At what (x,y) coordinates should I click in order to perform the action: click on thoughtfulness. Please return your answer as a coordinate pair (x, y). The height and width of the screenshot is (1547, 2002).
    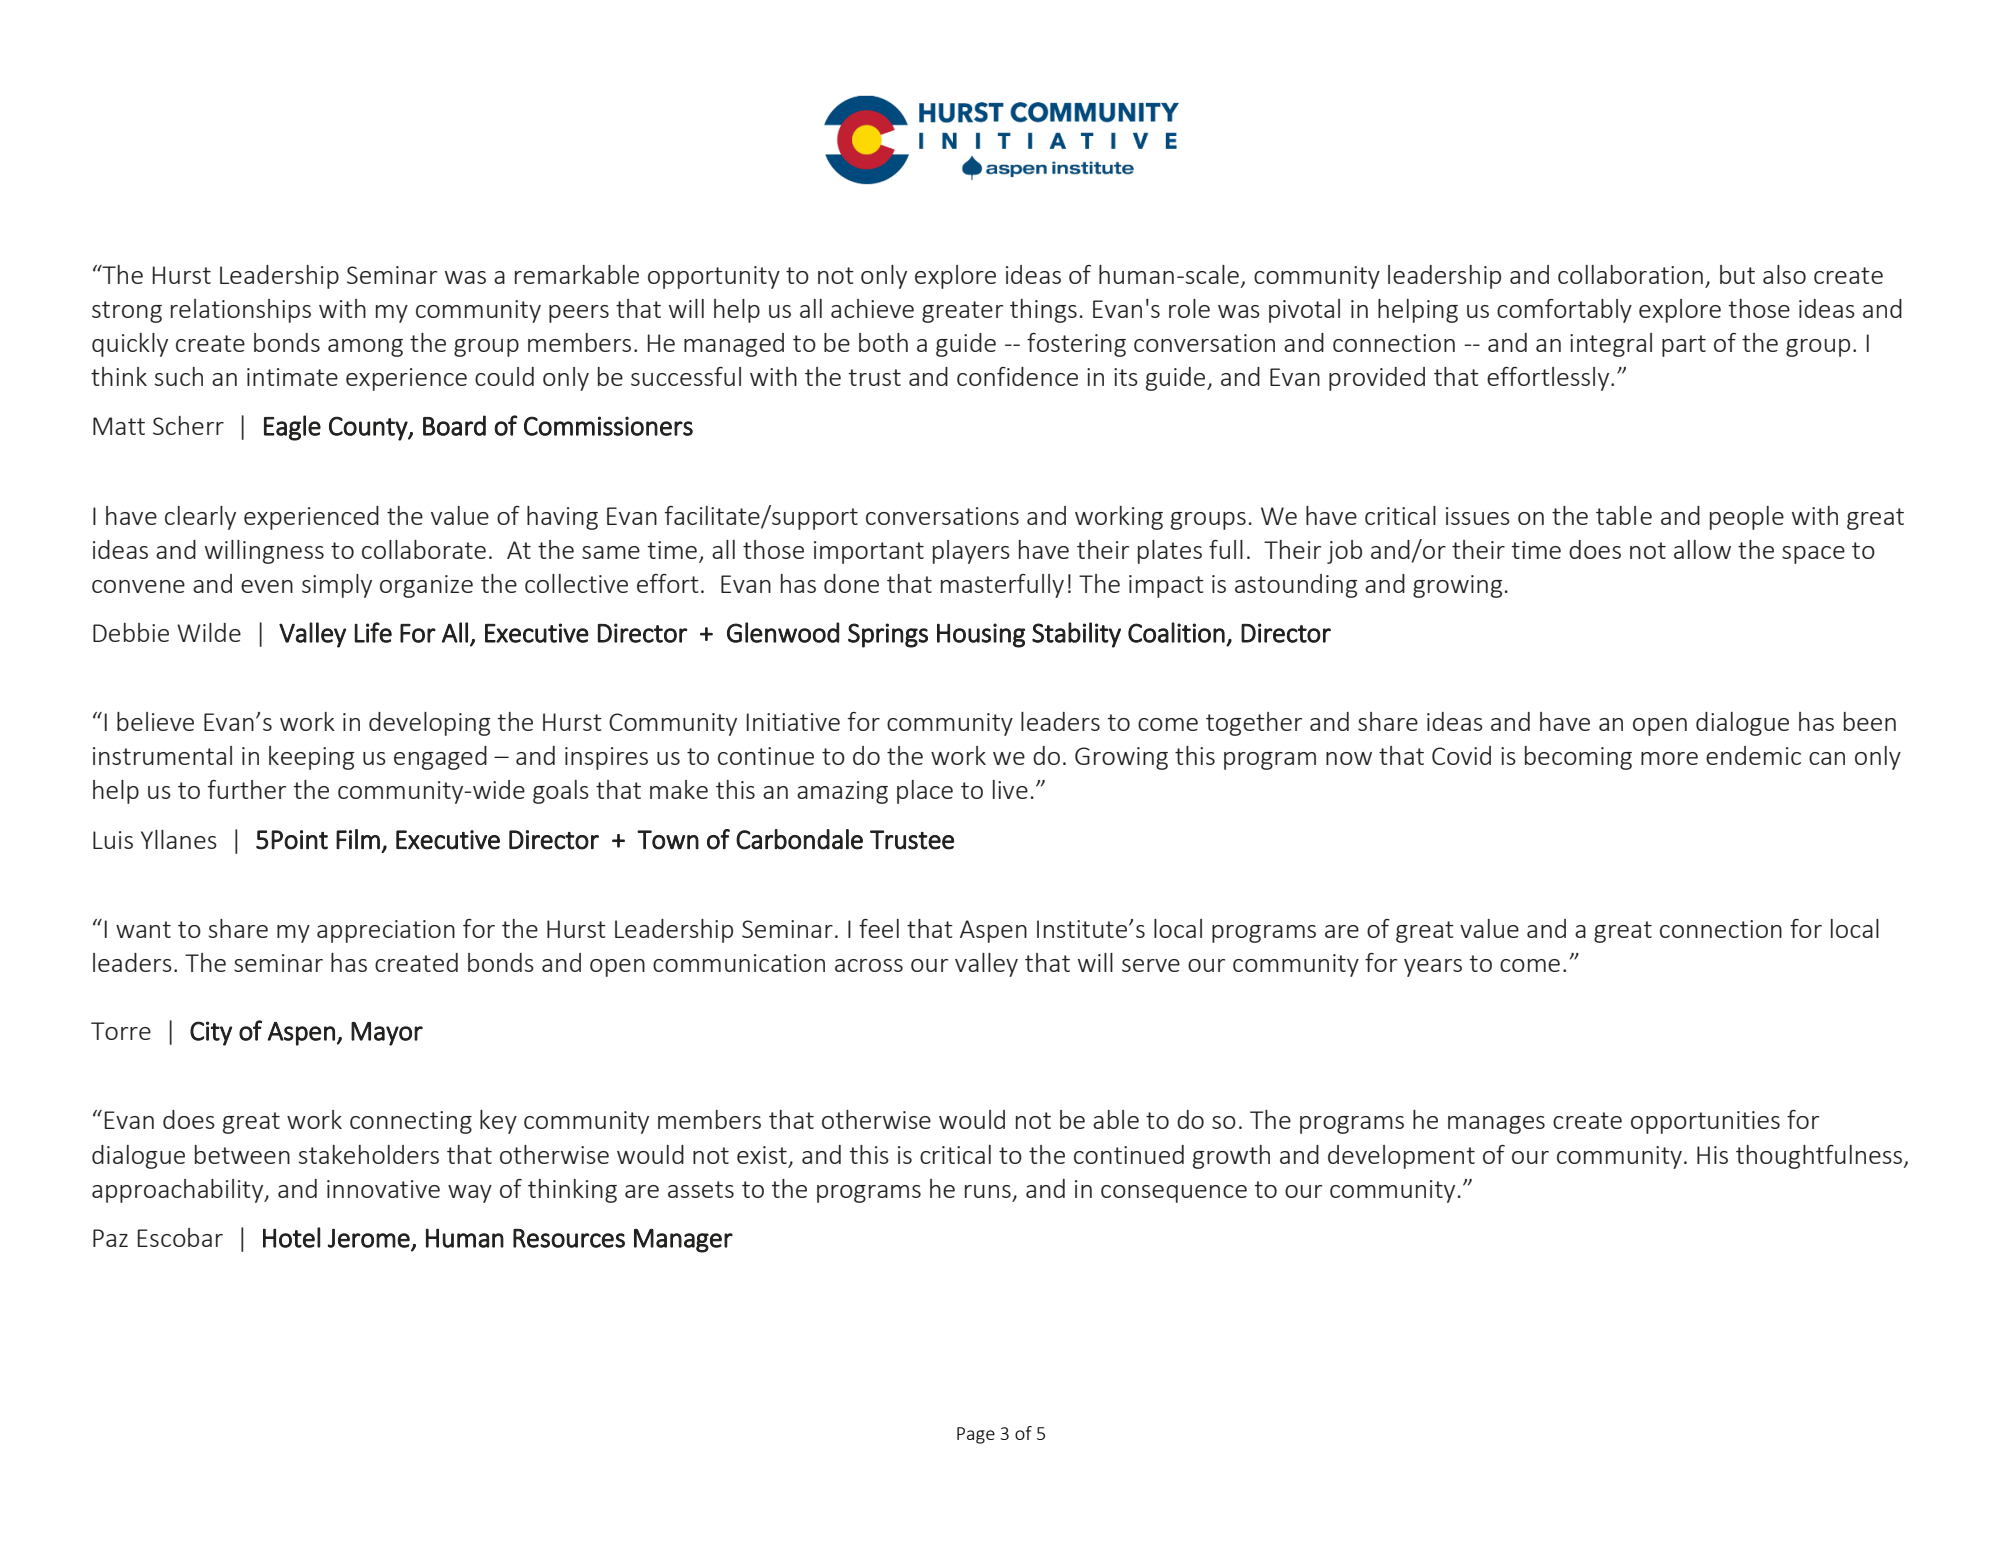
    Looking at the image, I should click on (1820, 1157).
